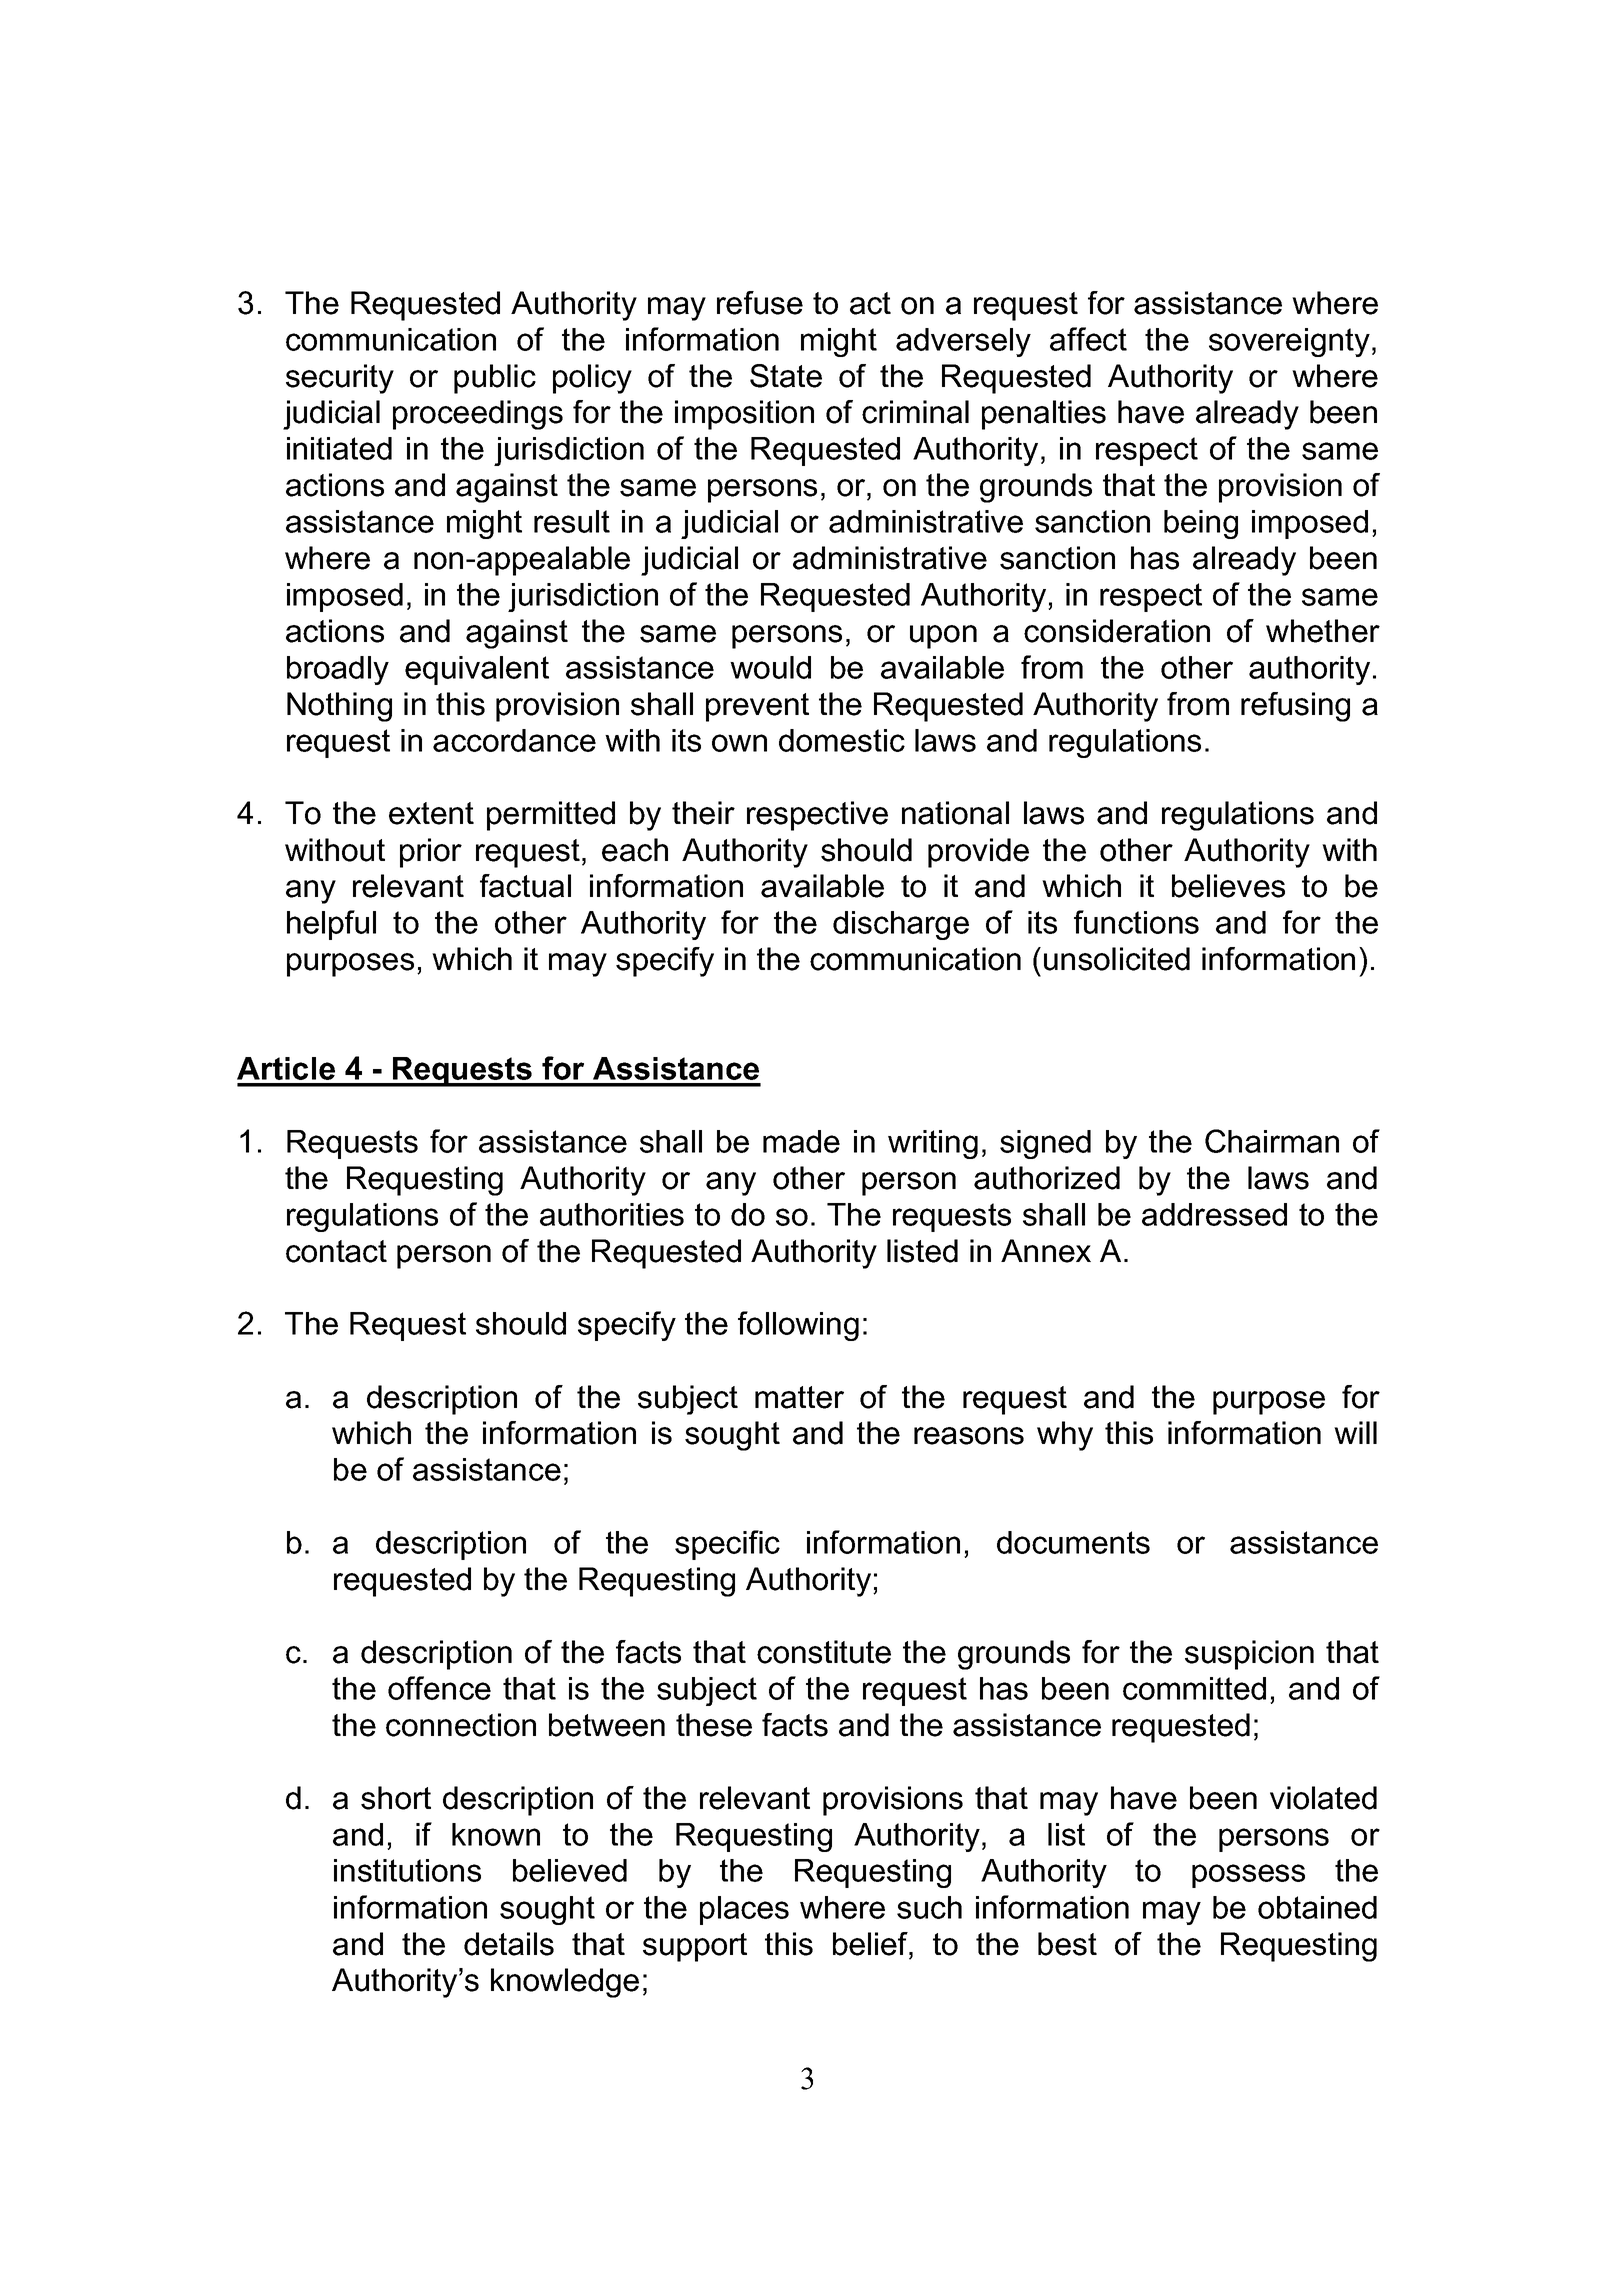 The width and height of the screenshot is (1616, 2288). What do you see at coordinates (1248, 1876) in the screenshot?
I see `possess` at bounding box center [1248, 1876].
